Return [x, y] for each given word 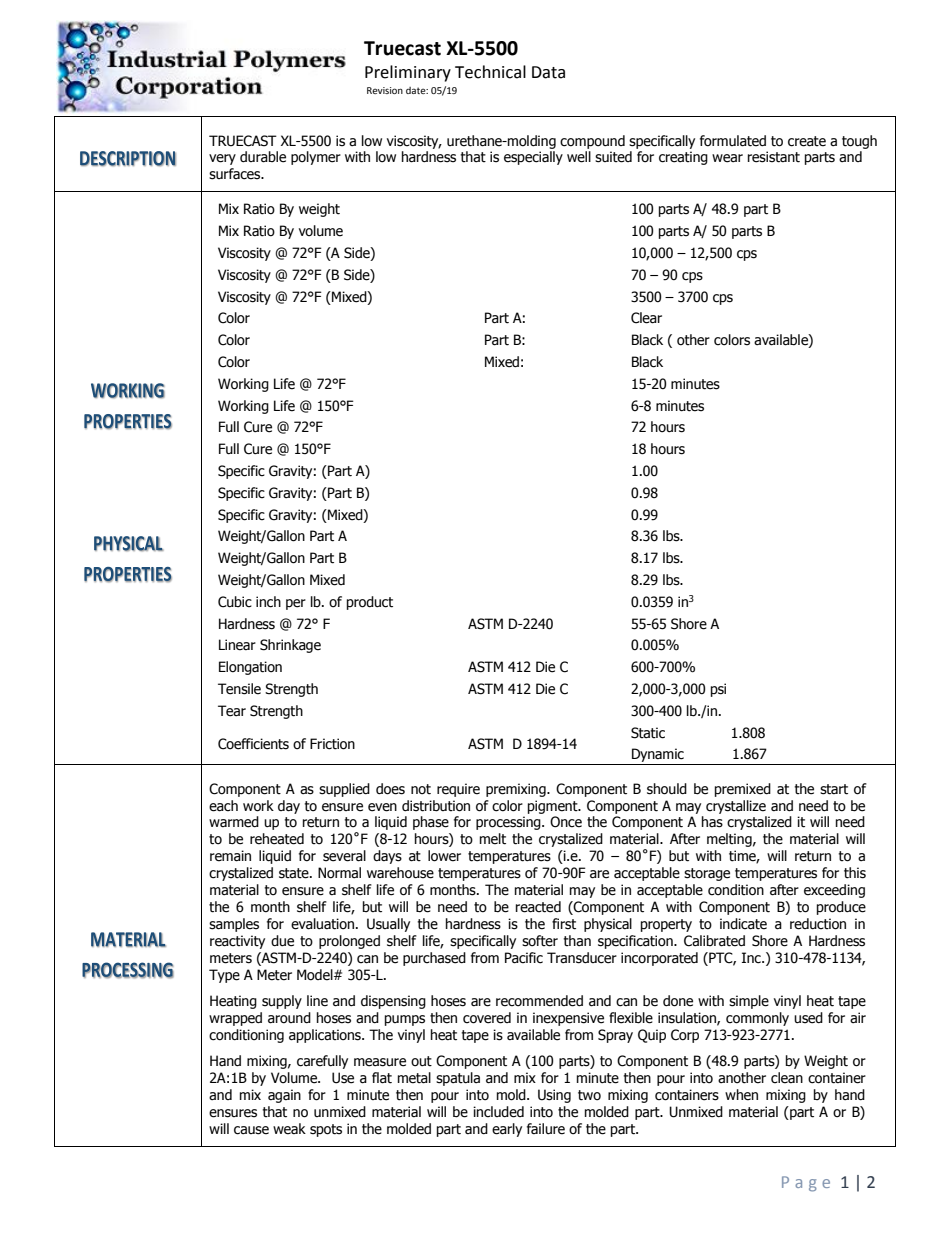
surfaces [236, 174]
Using [554, 1096]
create [807, 141]
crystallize [736, 807]
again [284, 1096]
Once [566, 822]
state [295, 873]
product [370, 603]
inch [268, 602]
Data [548, 72]
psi [718, 690]
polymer [316, 158]
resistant [774, 157]
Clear [646, 318]
